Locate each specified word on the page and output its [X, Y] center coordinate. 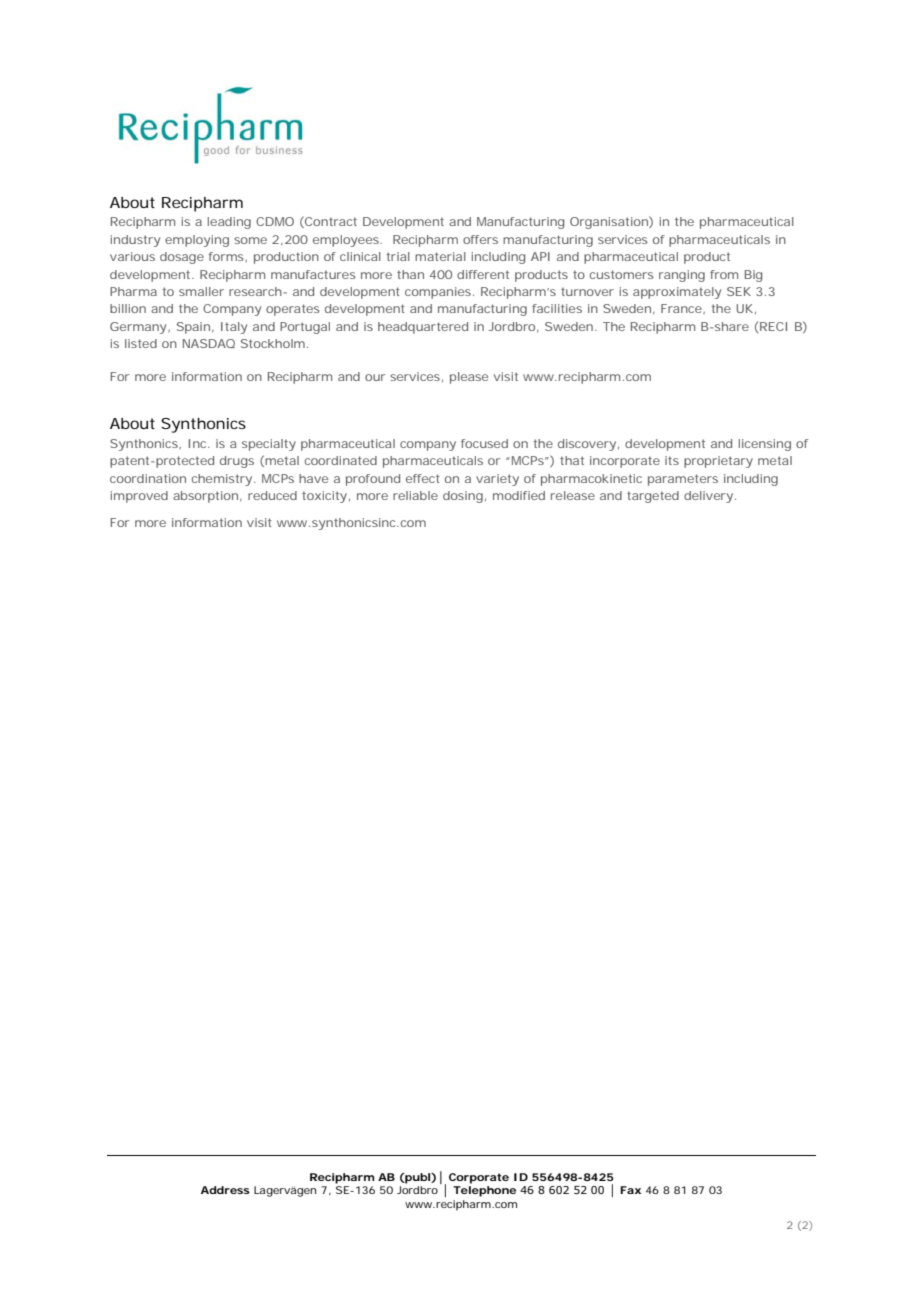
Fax [630, 1190]
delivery [710, 497]
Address [225, 1190]
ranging [682, 276]
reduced [272, 495]
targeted [653, 497]
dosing [463, 497]
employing [197, 241]
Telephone [484, 1191]
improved [139, 497]
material [440, 256]
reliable [415, 495]
